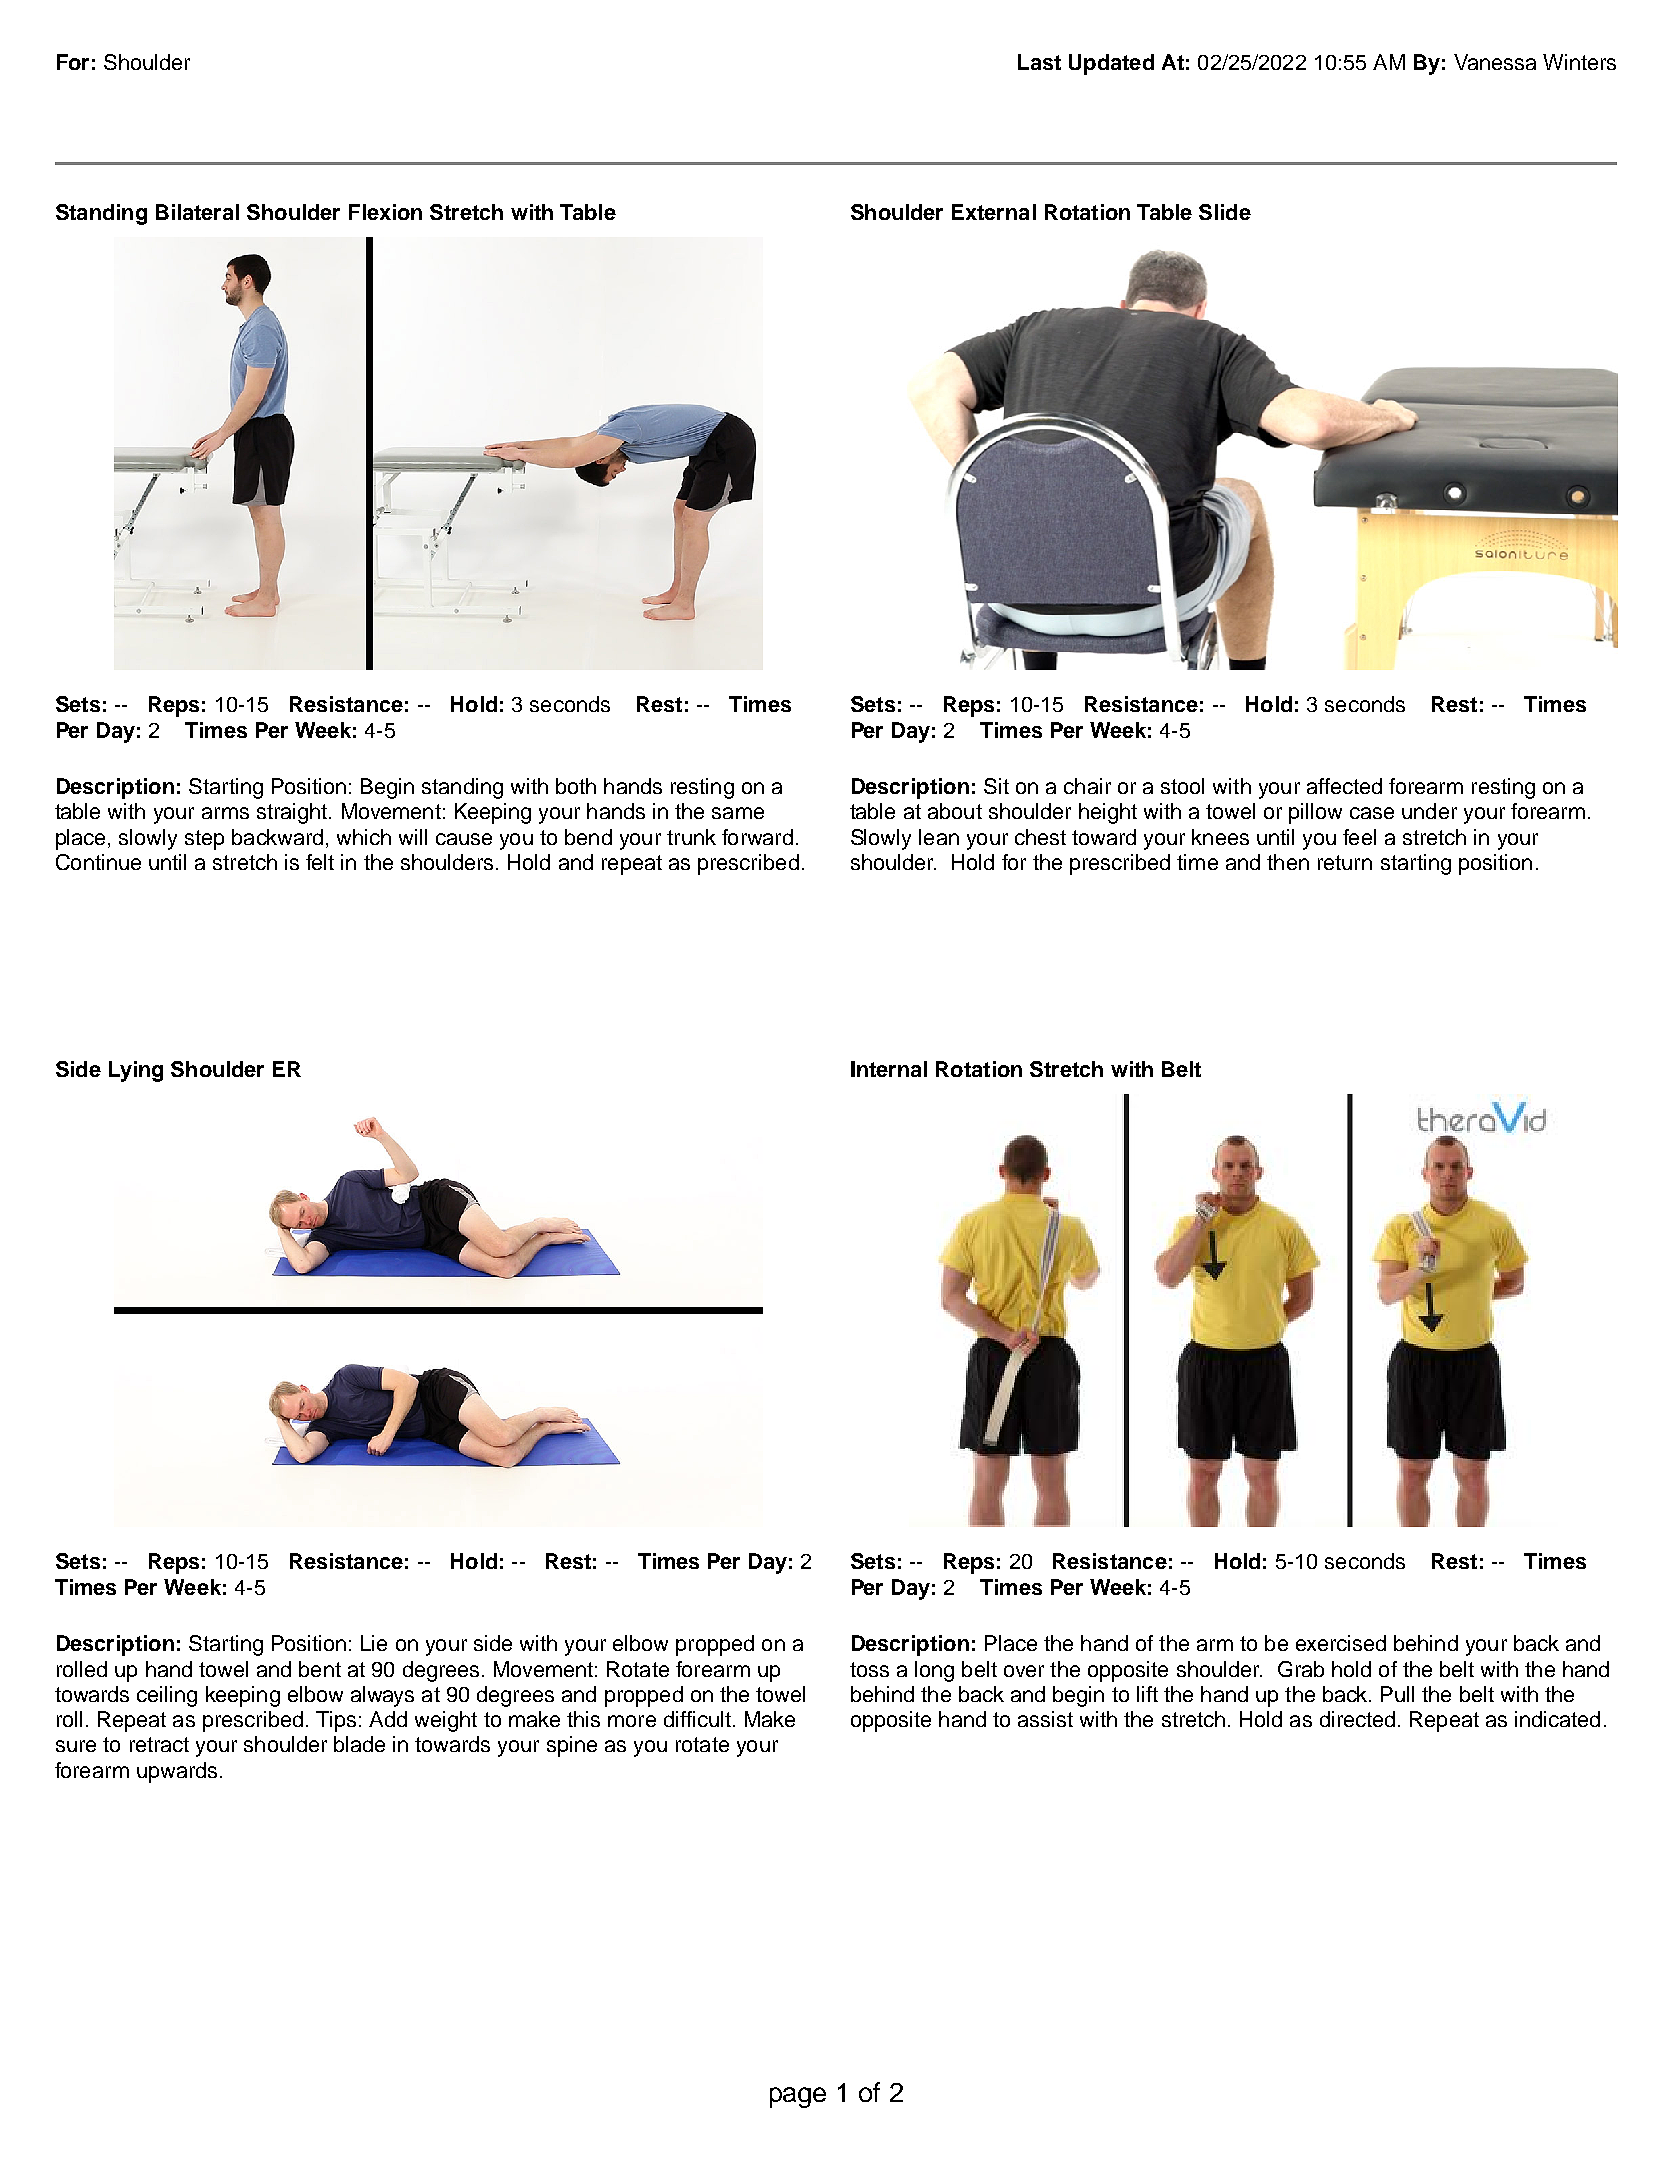 This page has height=2164, width=1672. I want to click on External, so click(994, 212).
